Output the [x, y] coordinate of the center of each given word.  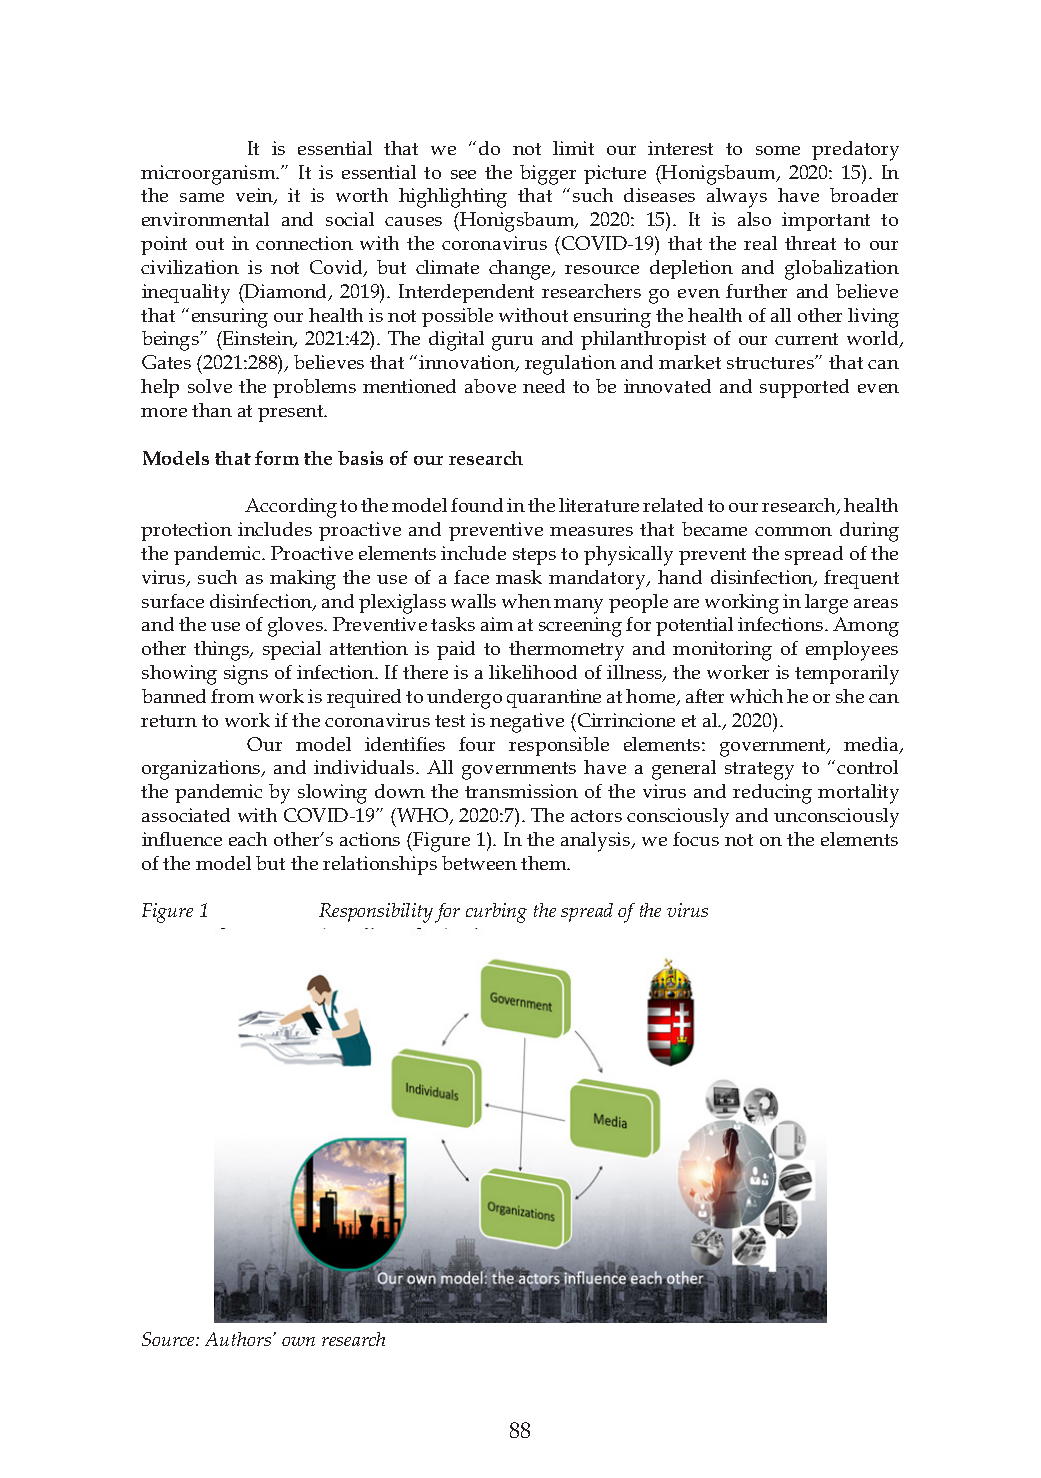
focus [696, 839]
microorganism [209, 175]
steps [534, 556]
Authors [239, 1339]
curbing [496, 913]
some [778, 150]
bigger [548, 175]
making [303, 580]
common [793, 531]
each [248, 839]
